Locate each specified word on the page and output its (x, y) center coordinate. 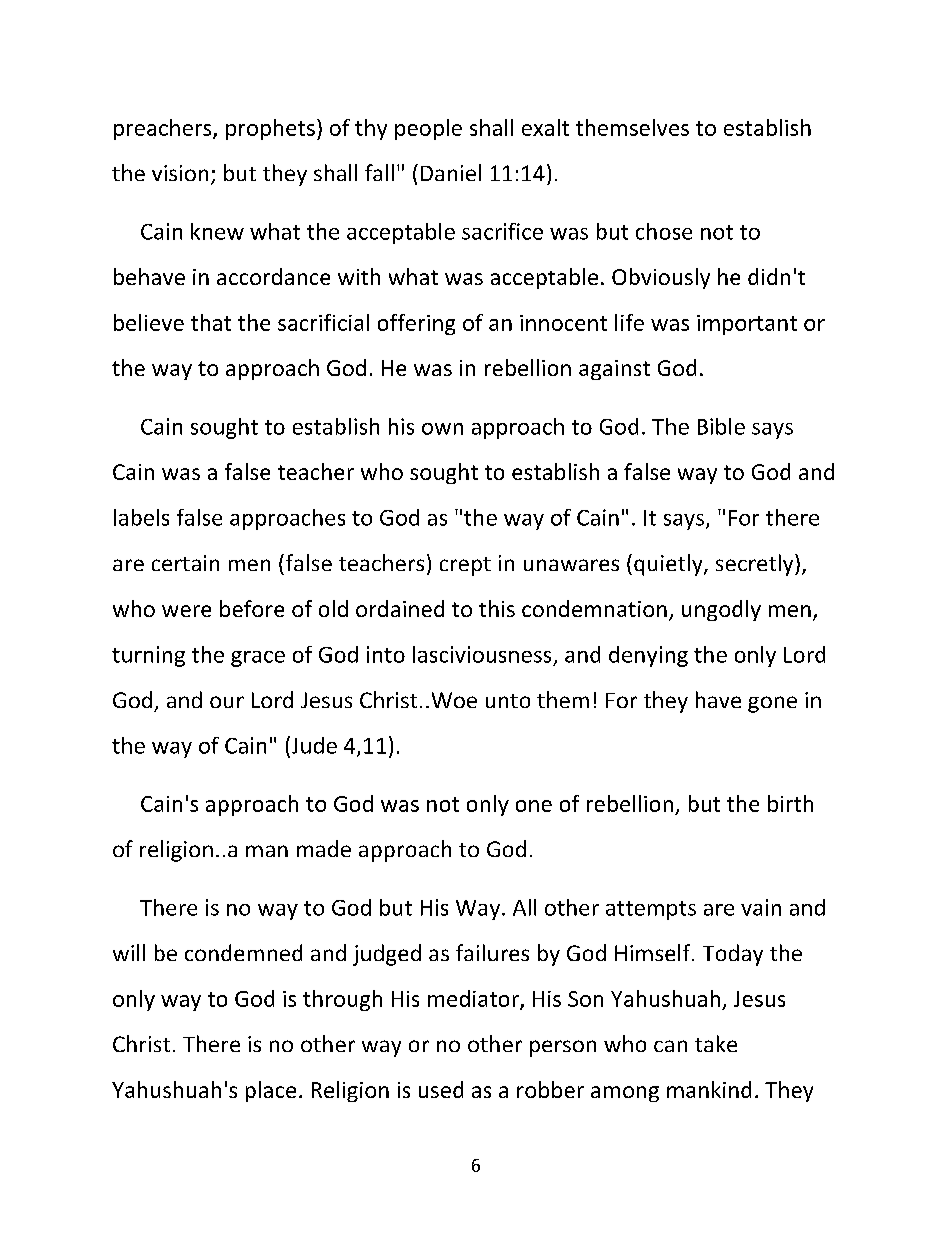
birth (790, 803)
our (227, 702)
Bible (721, 426)
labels (141, 517)
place (271, 1091)
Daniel (451, 172)
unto (508, 701)
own (442, 429)
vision (180, 173)
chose (664, 231)
